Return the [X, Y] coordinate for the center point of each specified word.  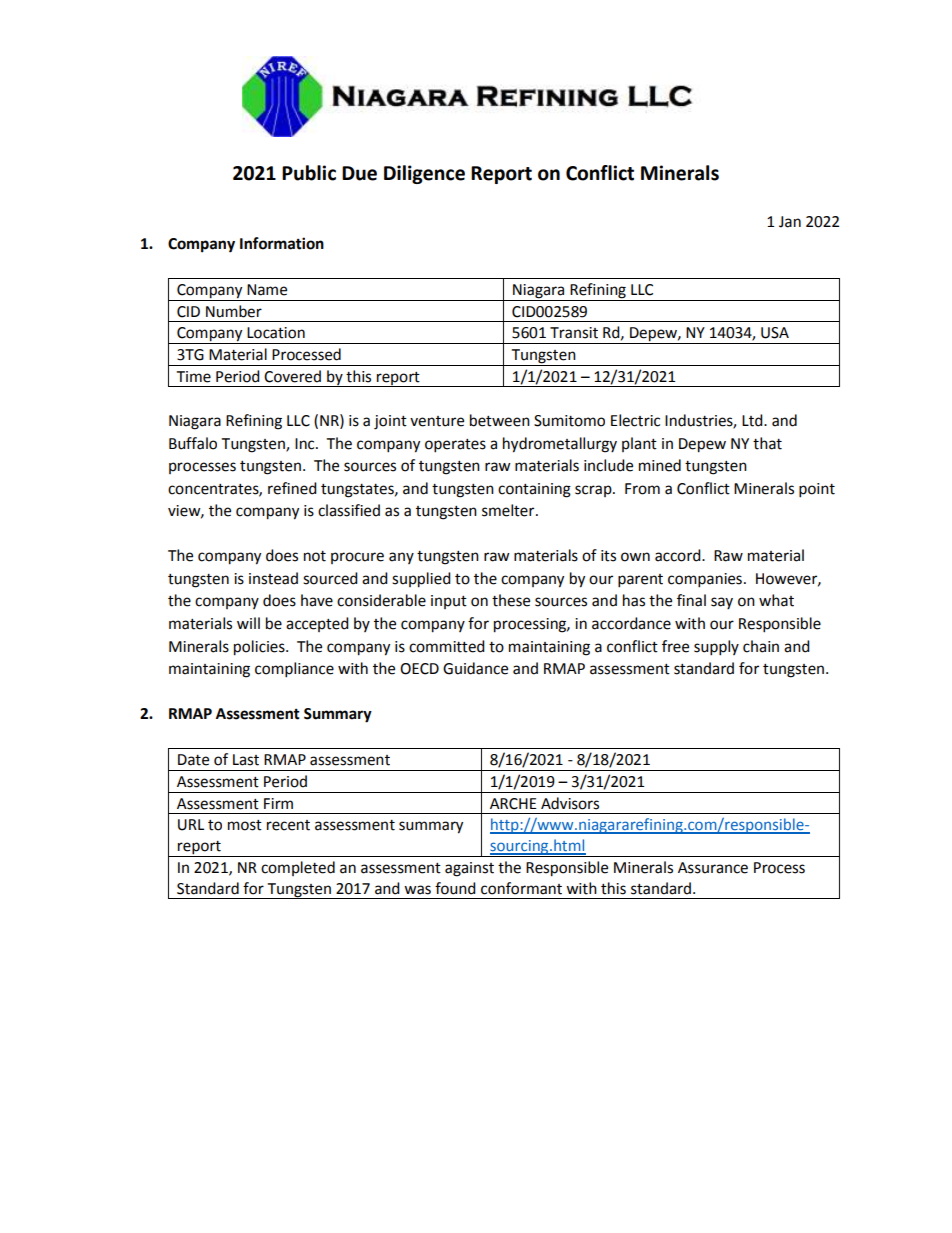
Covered [292, 376]
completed [298, 868]
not [315, 556]
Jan [790, 222]
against [469, 869]
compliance [294, 670]
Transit [574, 333]
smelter [509, 510]
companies [705, 580]
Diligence [424, 174]
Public [309, 173]
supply [716, 648]
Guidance [475, 668]
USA [775, 333]
